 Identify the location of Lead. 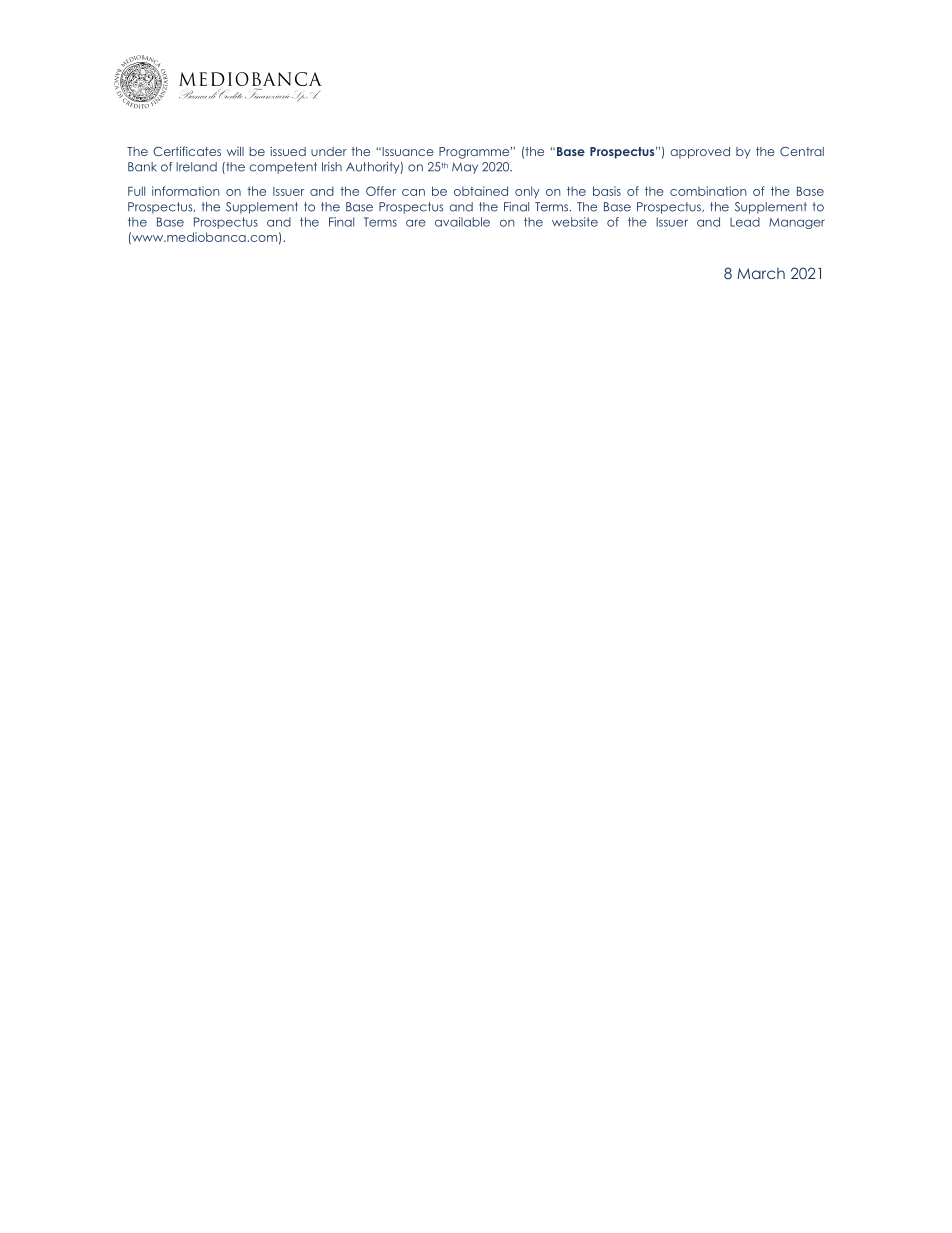
(745, 222).
